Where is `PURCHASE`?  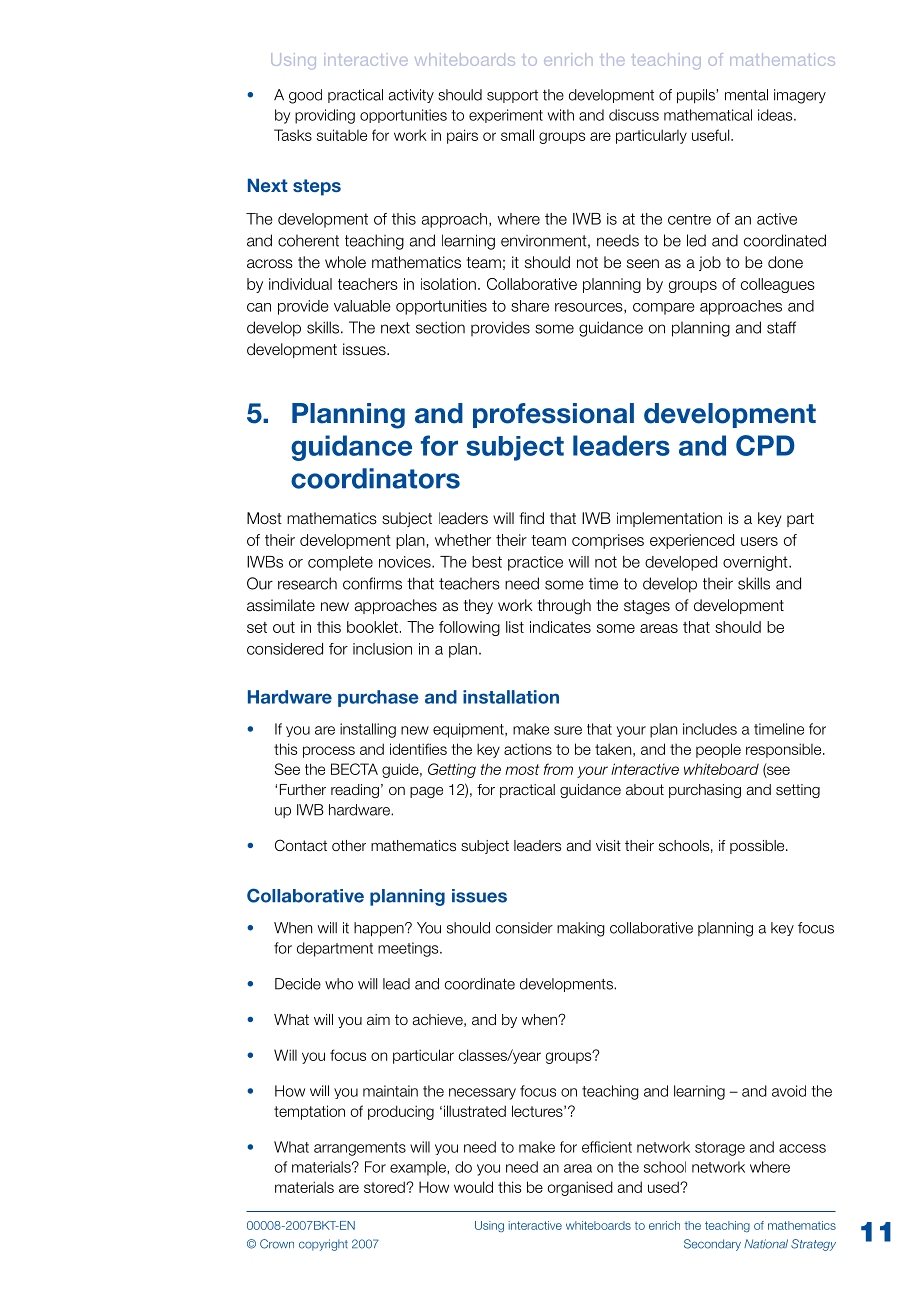 PURCHASE is located at coordinates (378, 698).
